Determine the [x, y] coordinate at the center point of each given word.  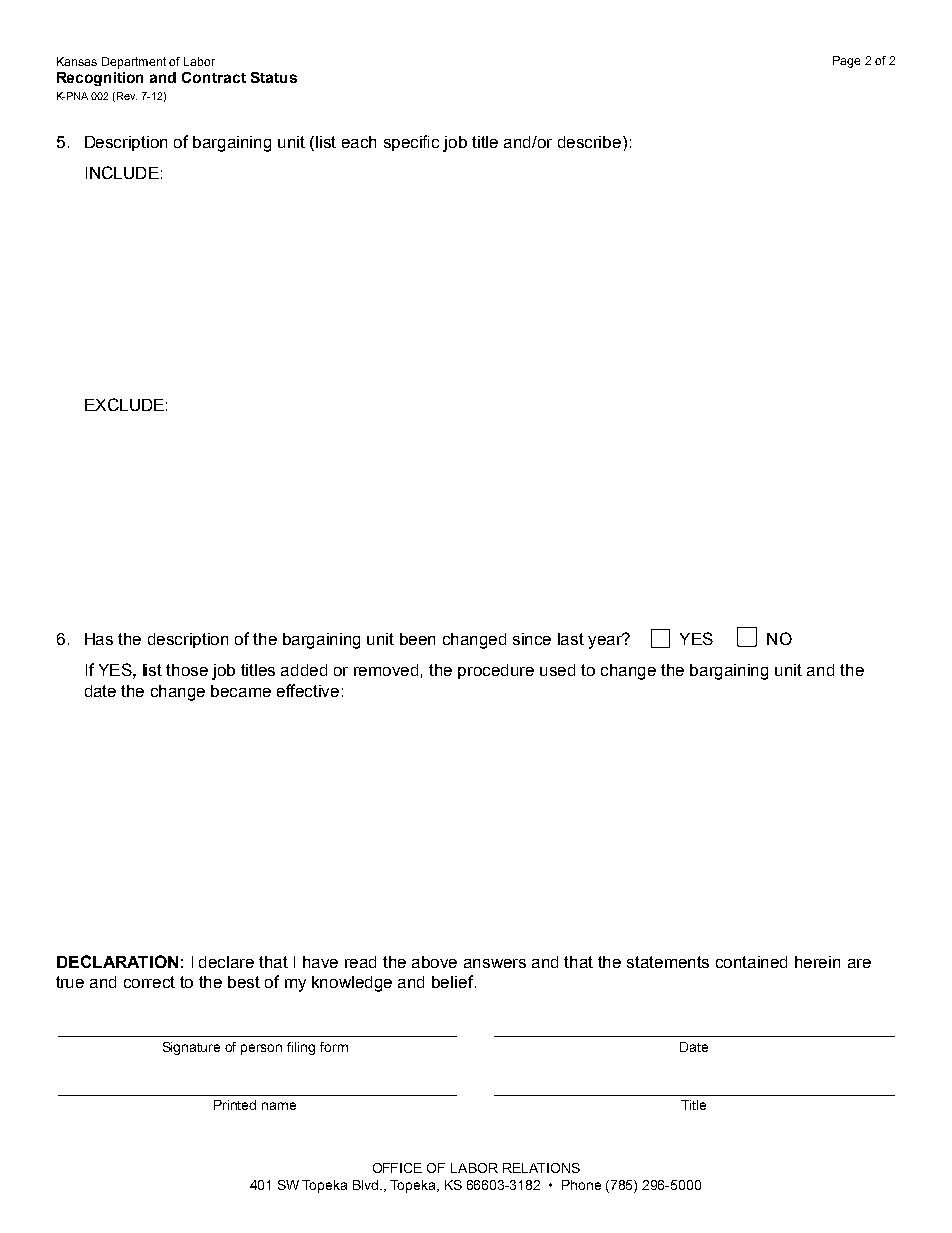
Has [99, 639]
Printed [235, 1105]
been [417, 639]
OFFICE [397, 1168]
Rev [127, 96]
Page [846, 62]
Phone [581, 1185]
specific [411, 143]
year [606, 641]
